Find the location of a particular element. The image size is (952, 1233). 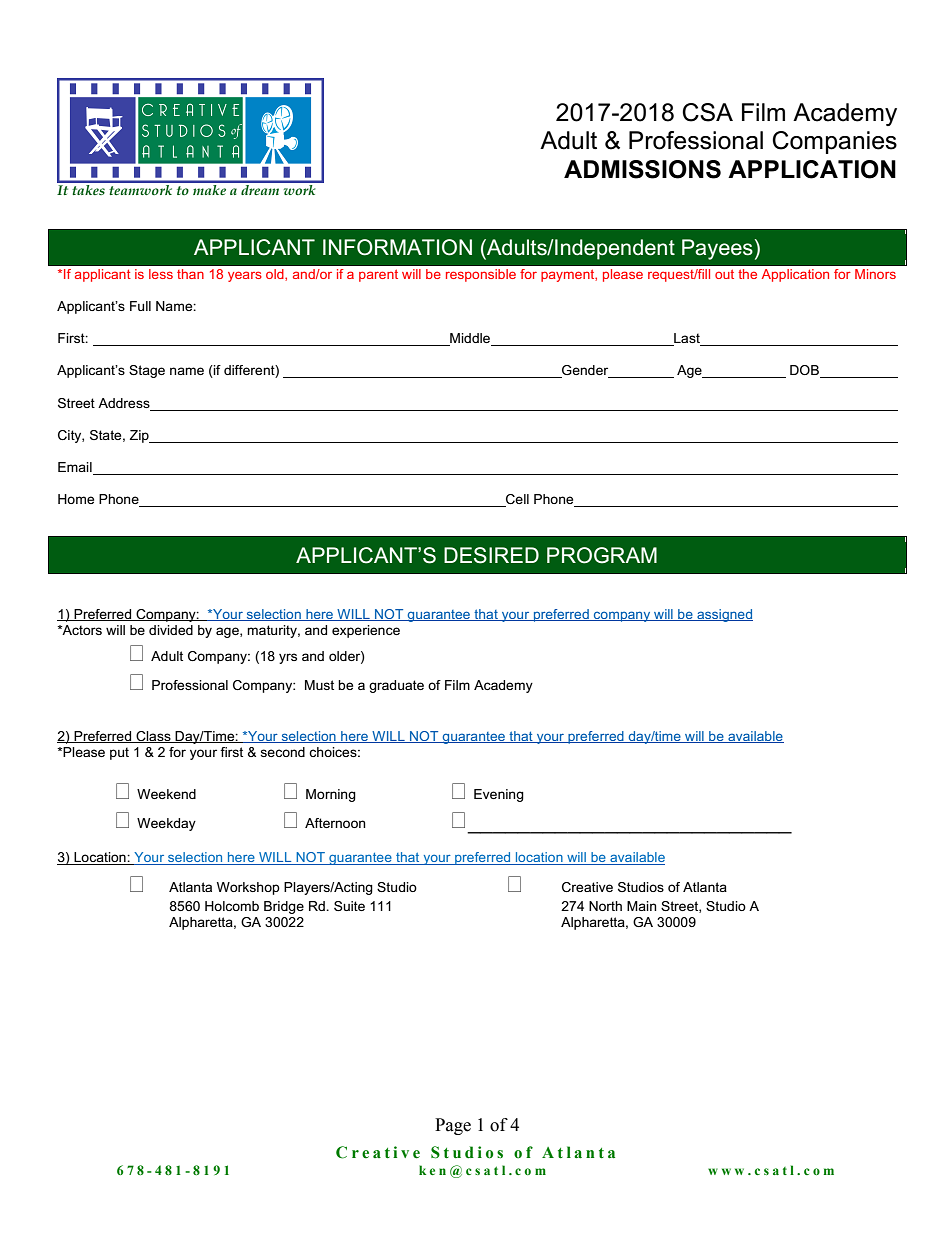

INFORMATION is located at coordinates (397, 247).
